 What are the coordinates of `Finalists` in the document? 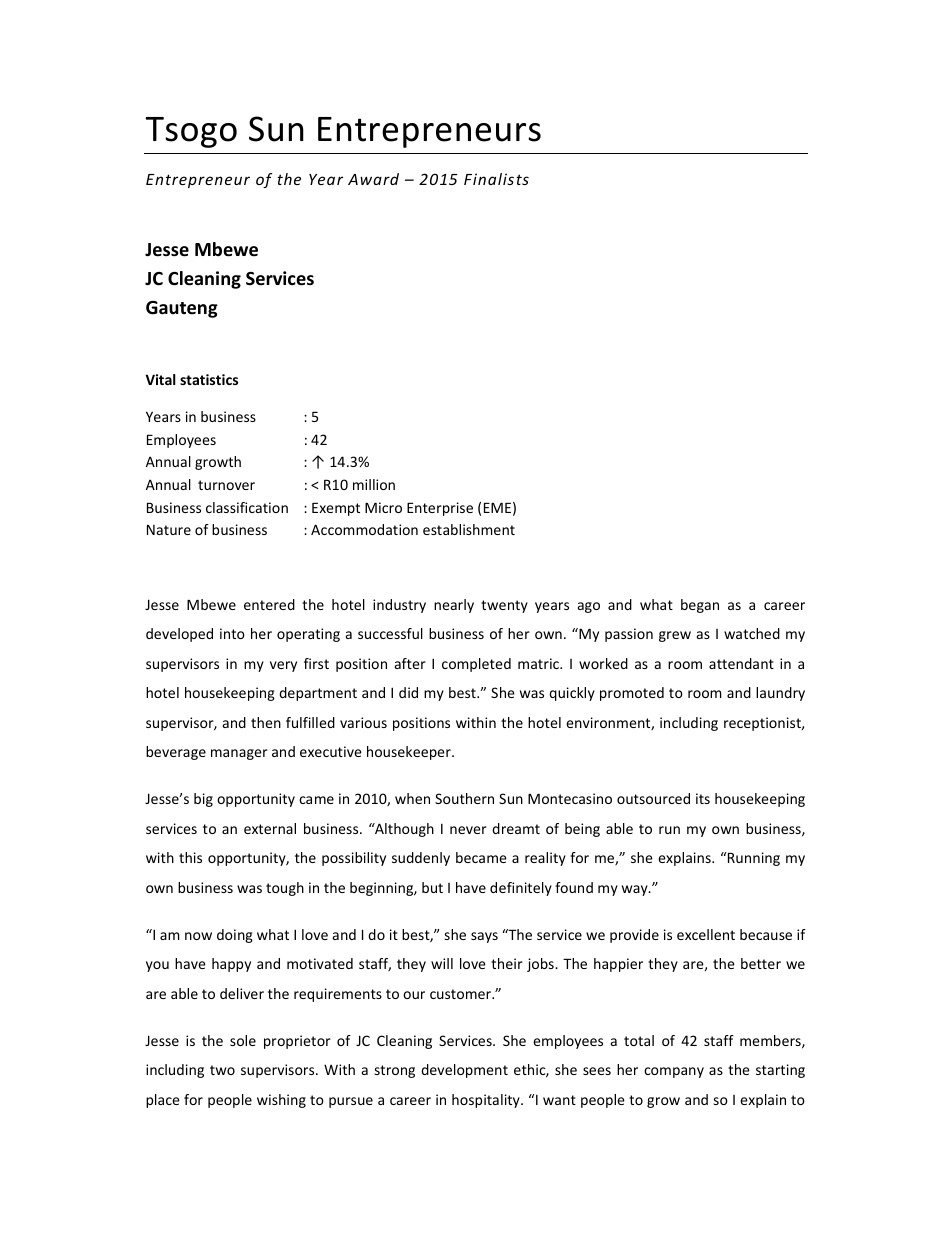 It's located at (496, 179).
